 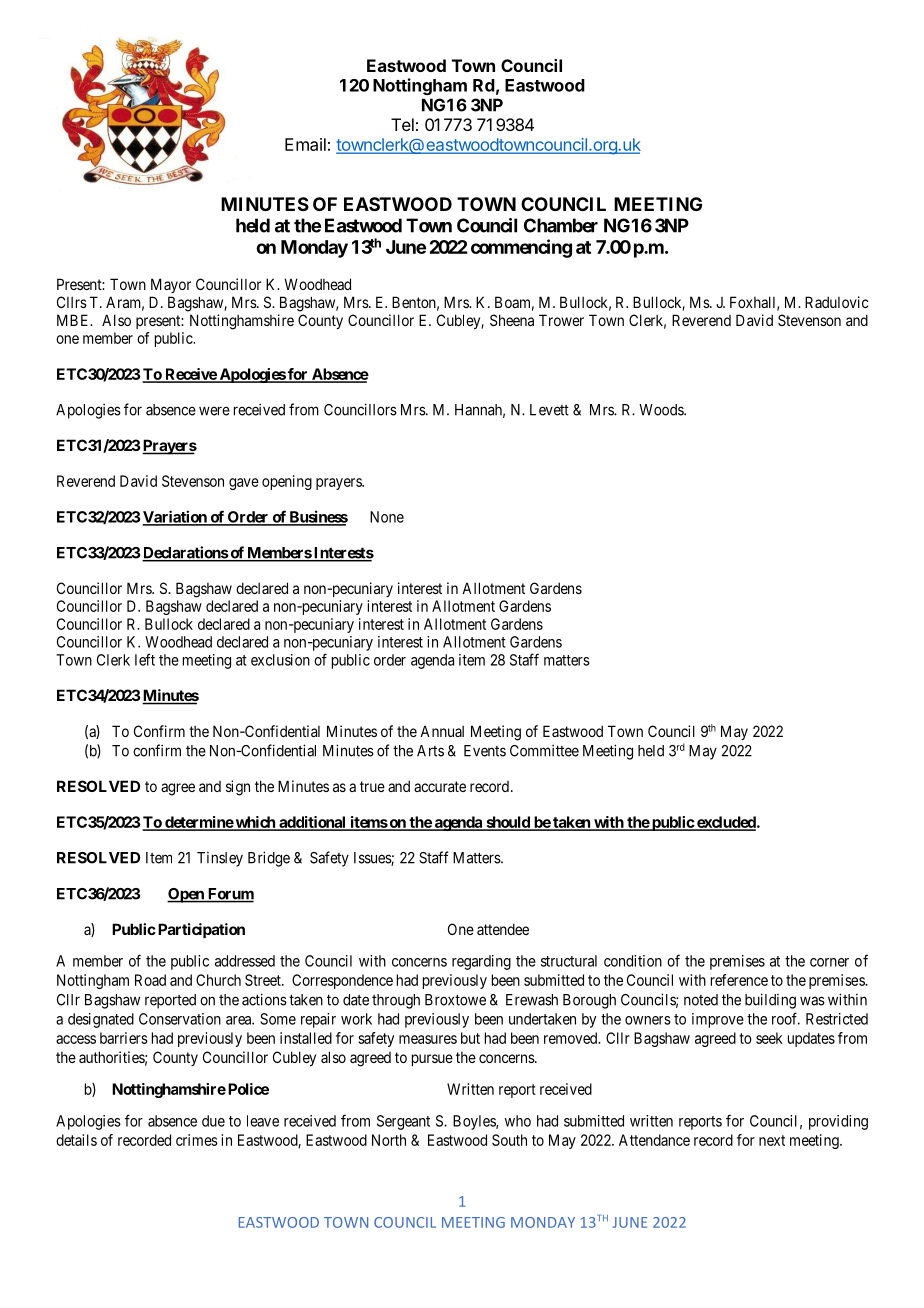 I want to click on Tel, so click(x=402, y=124).
